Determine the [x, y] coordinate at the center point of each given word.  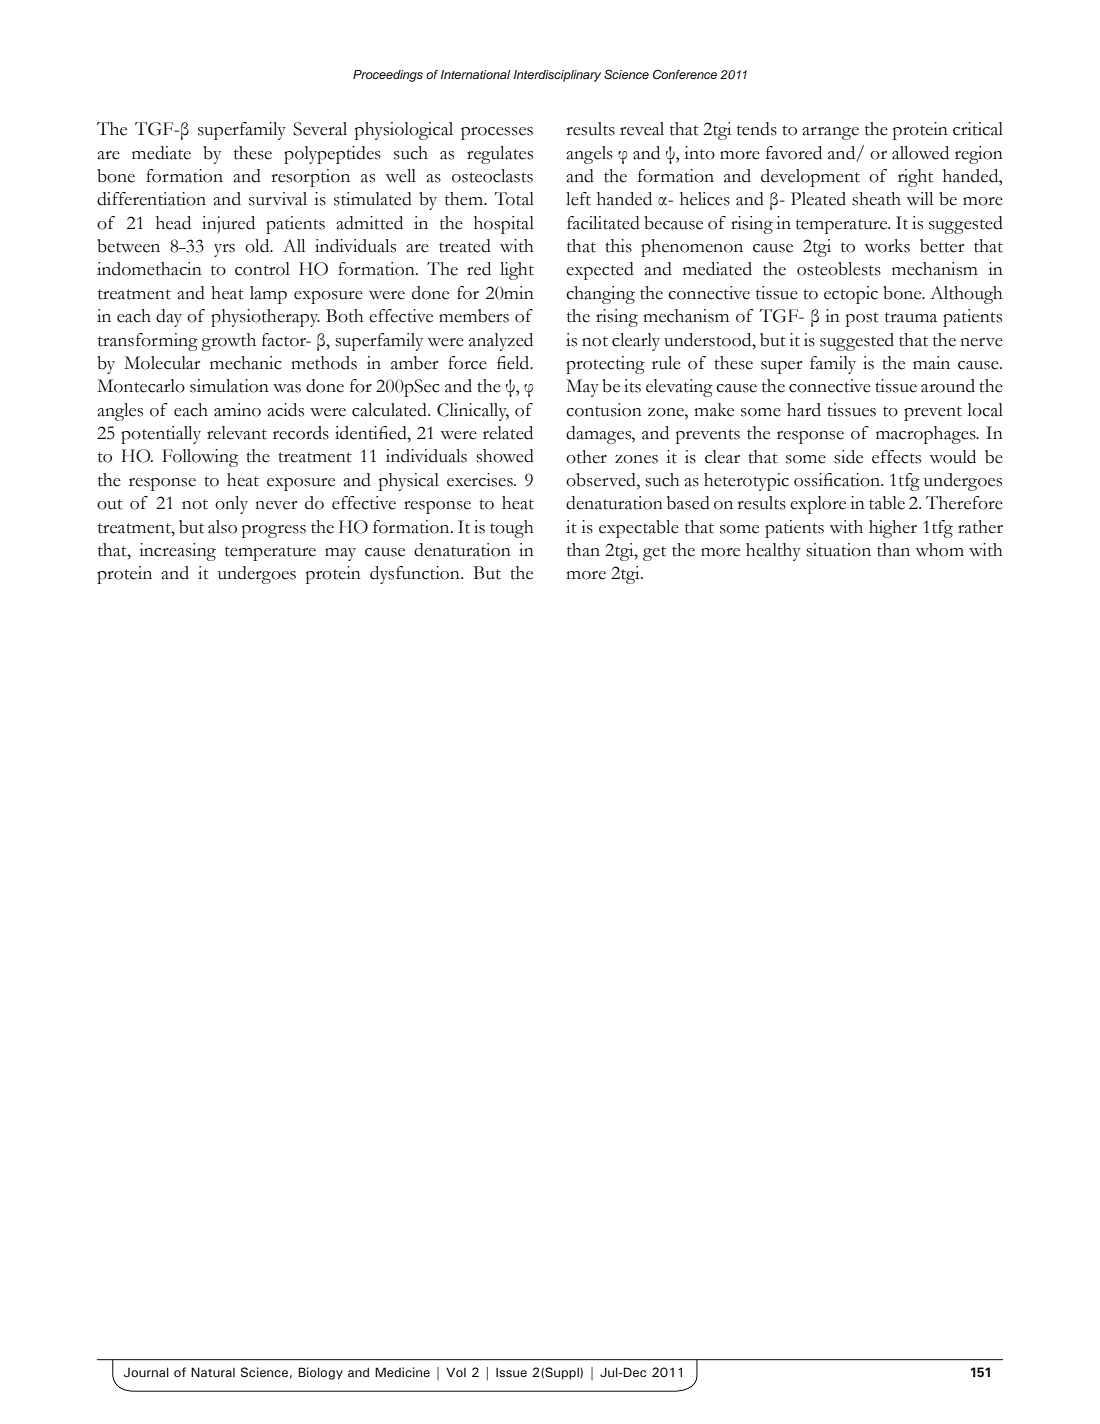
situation [838, 550]
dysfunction [416, 575]
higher [893, 529]
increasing [177, 552]
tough [512, 529]
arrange [830, 133]
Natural [213, 1372]
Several [320, 129]
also [222, 527]
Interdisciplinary [557, 76]
